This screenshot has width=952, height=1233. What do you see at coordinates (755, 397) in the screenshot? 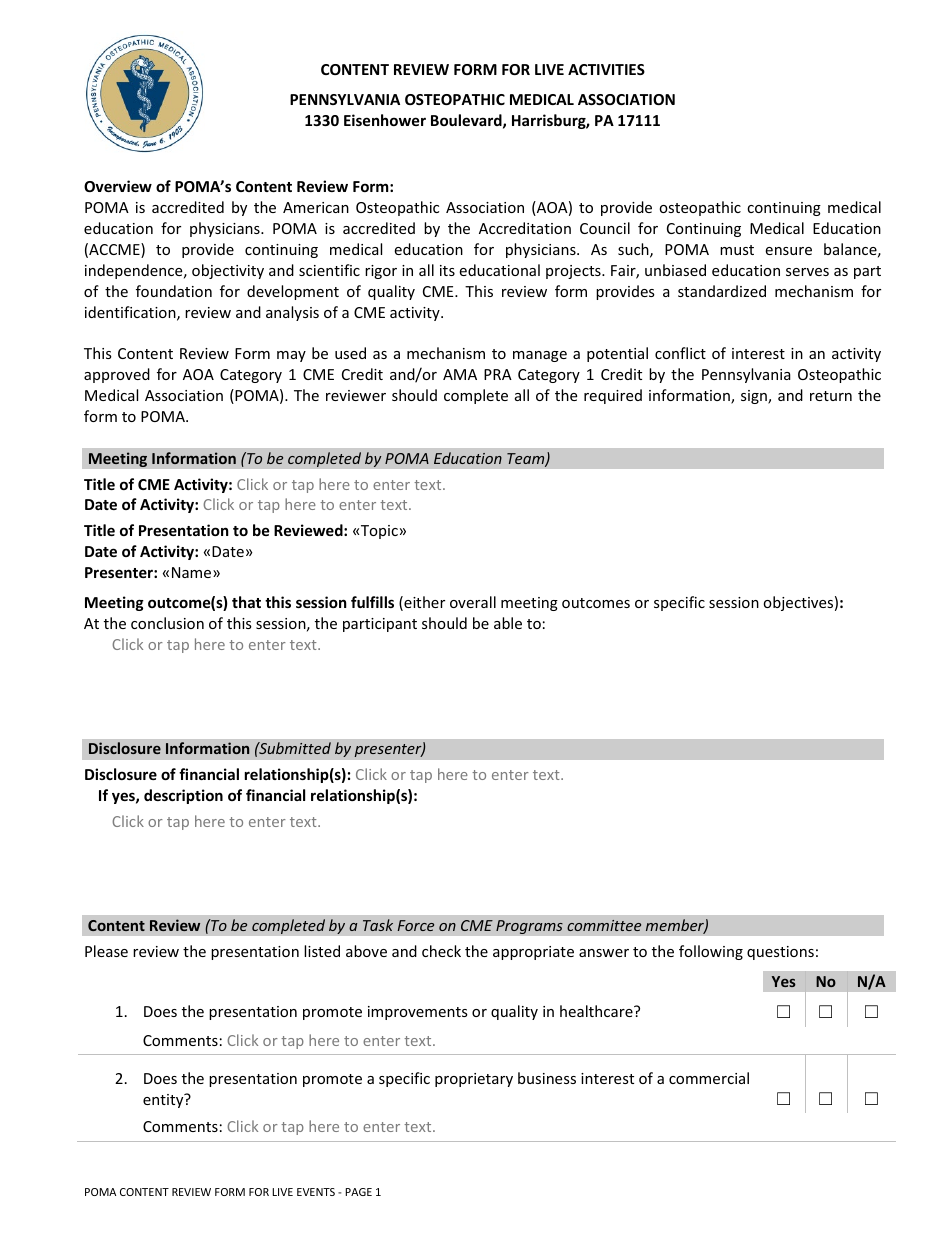
I see `sign` at bounding box center [755, 397].
